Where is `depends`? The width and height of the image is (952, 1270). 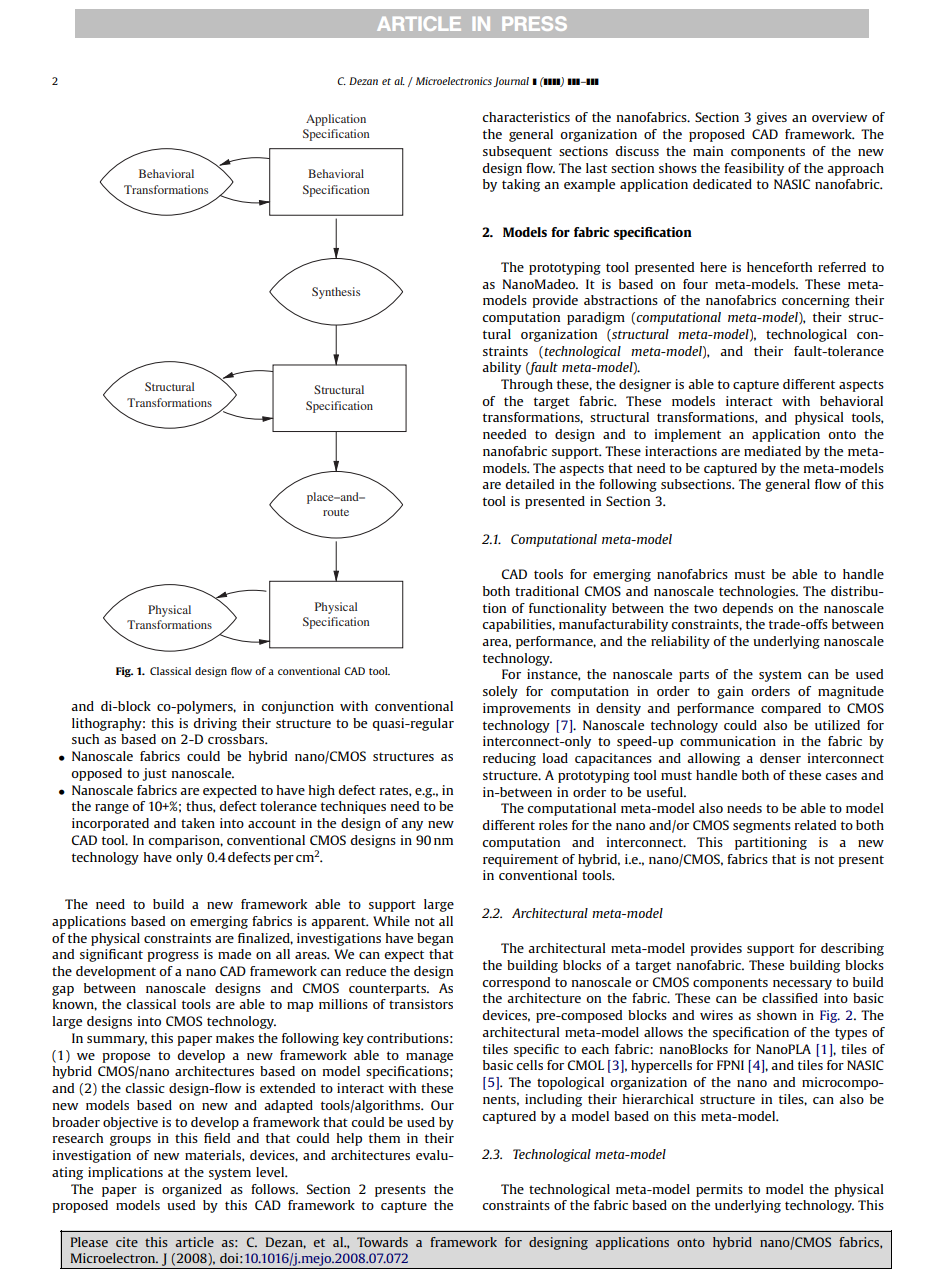
depends is located at coordinates (747, 609).
